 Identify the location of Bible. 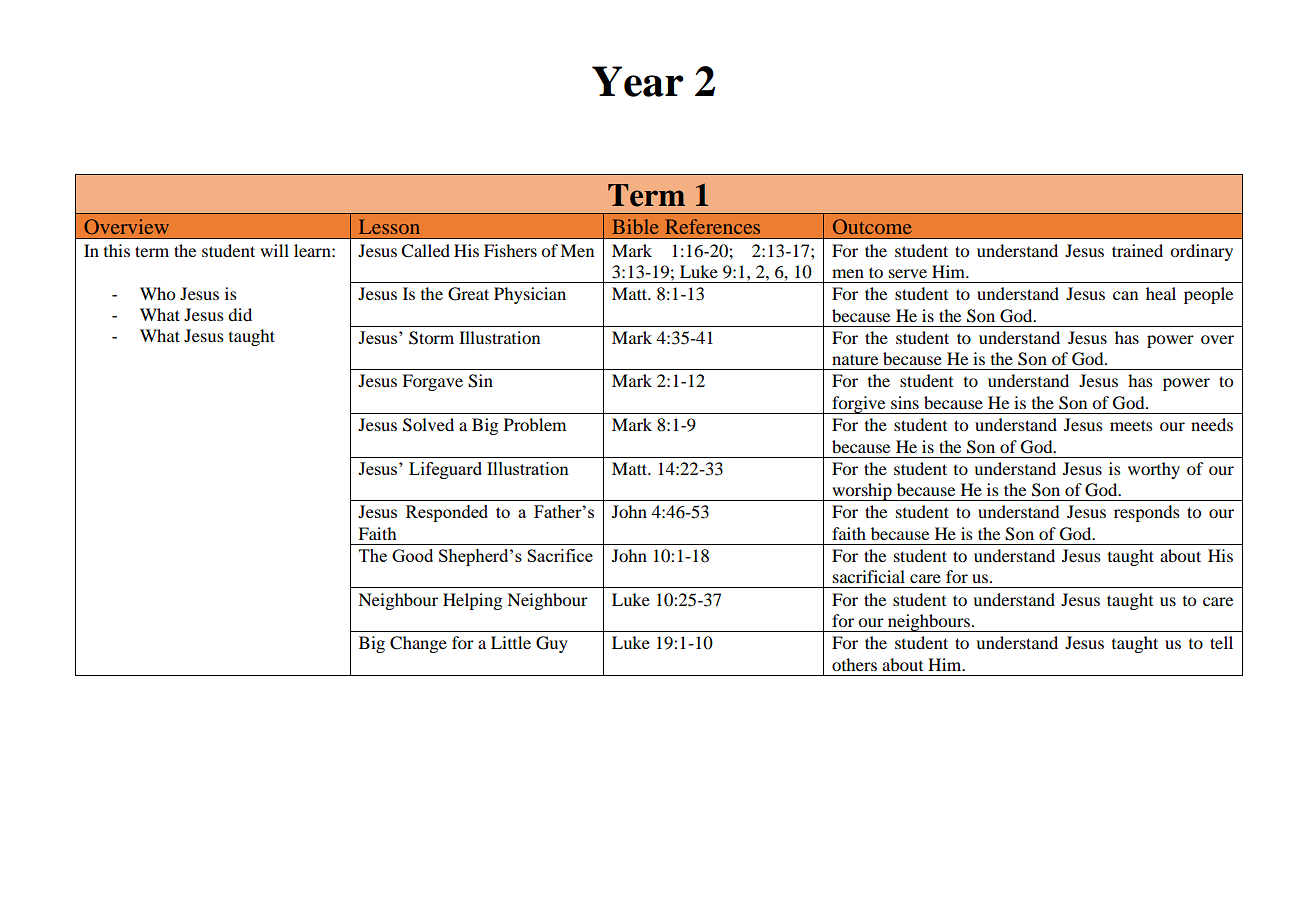
(635, 226).
